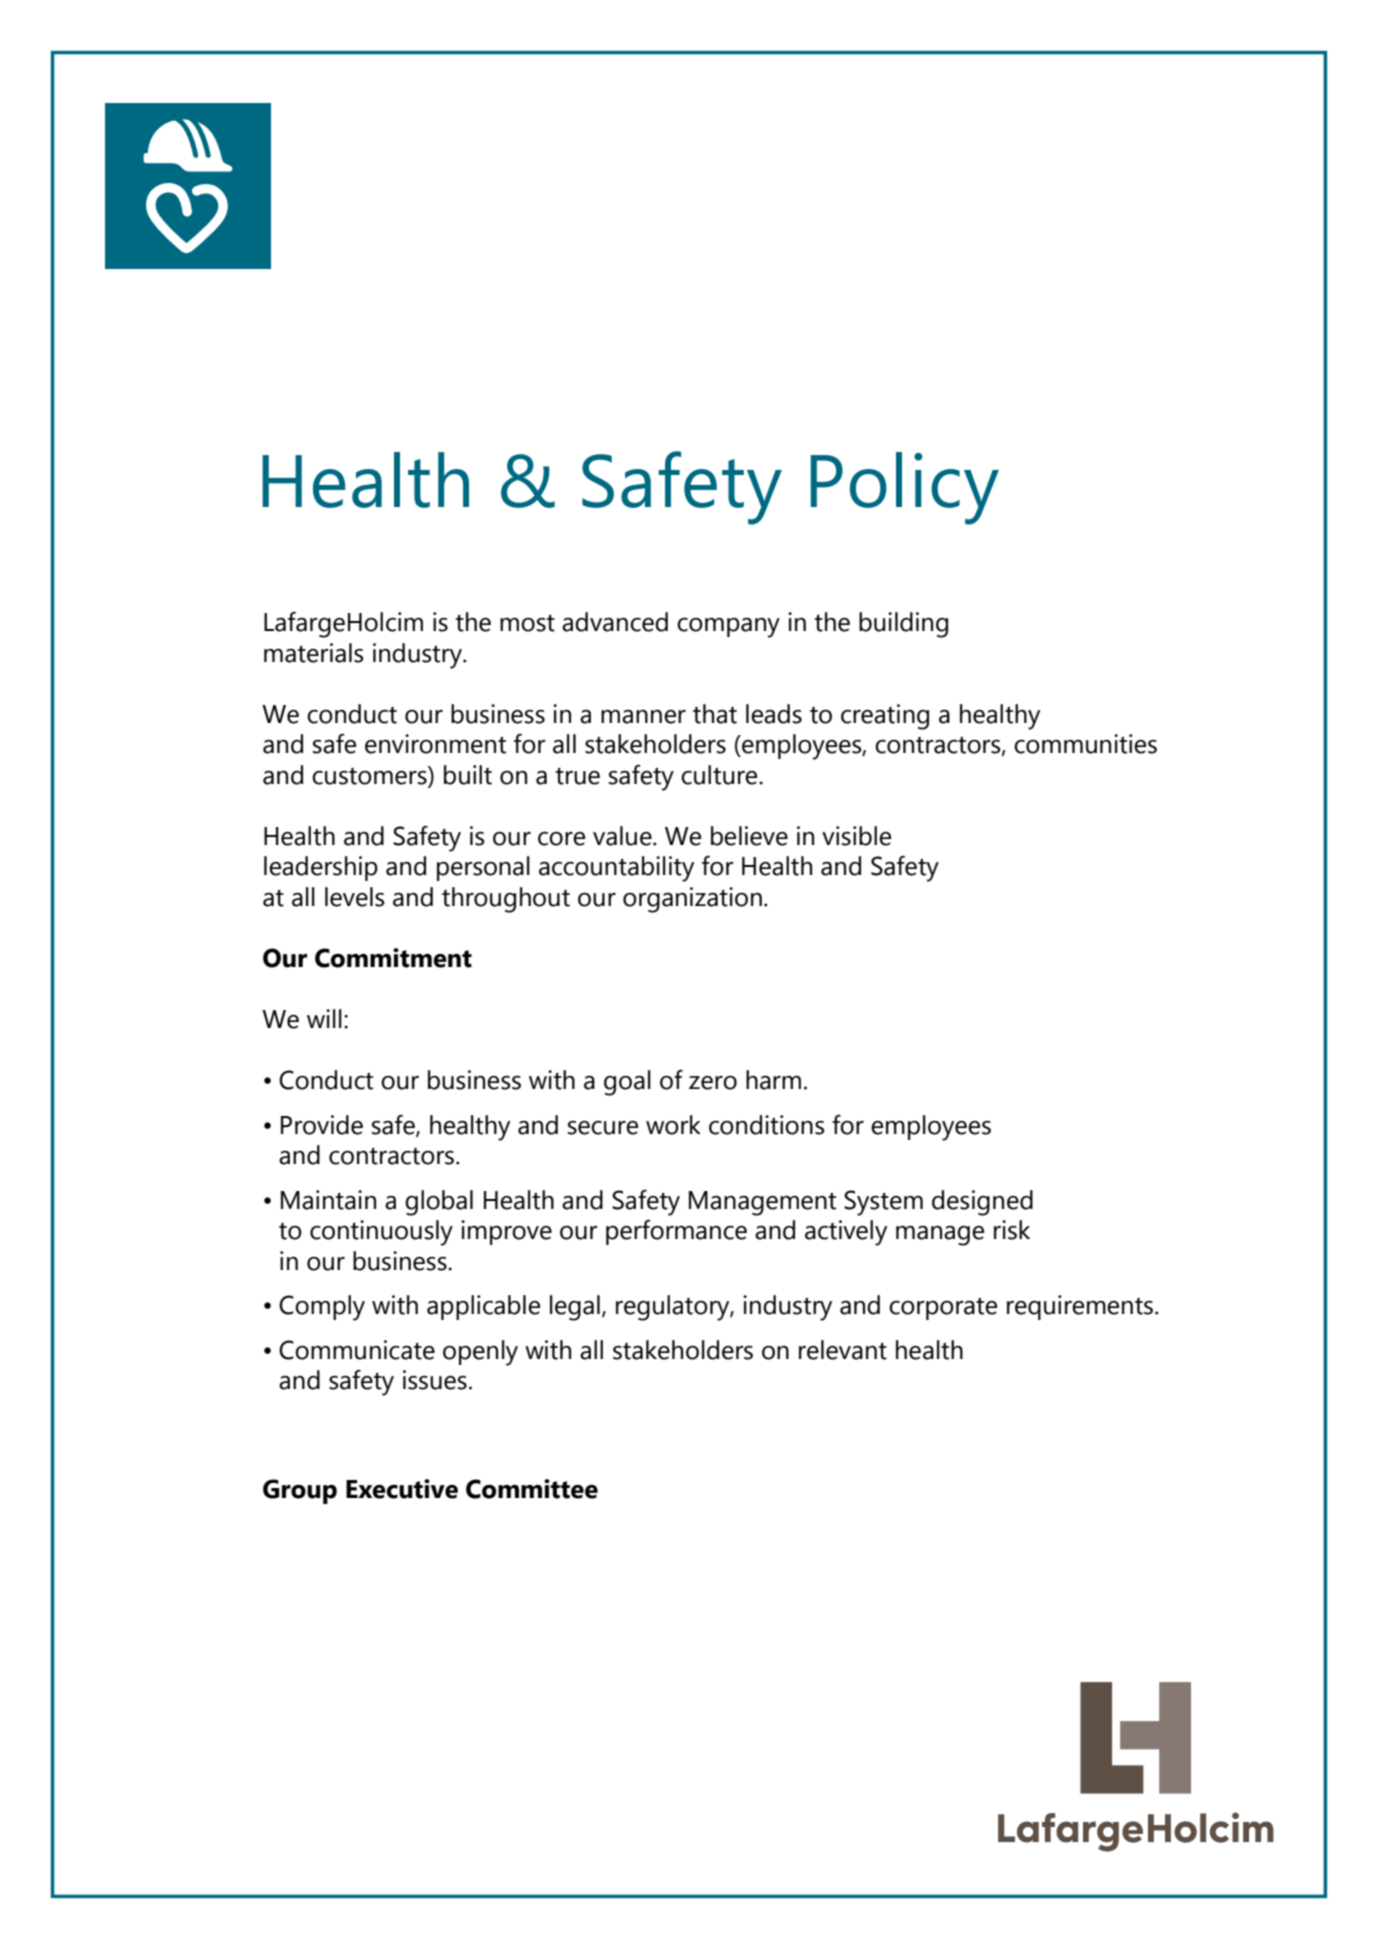  I want to click on advanced, so click(615, 622).
